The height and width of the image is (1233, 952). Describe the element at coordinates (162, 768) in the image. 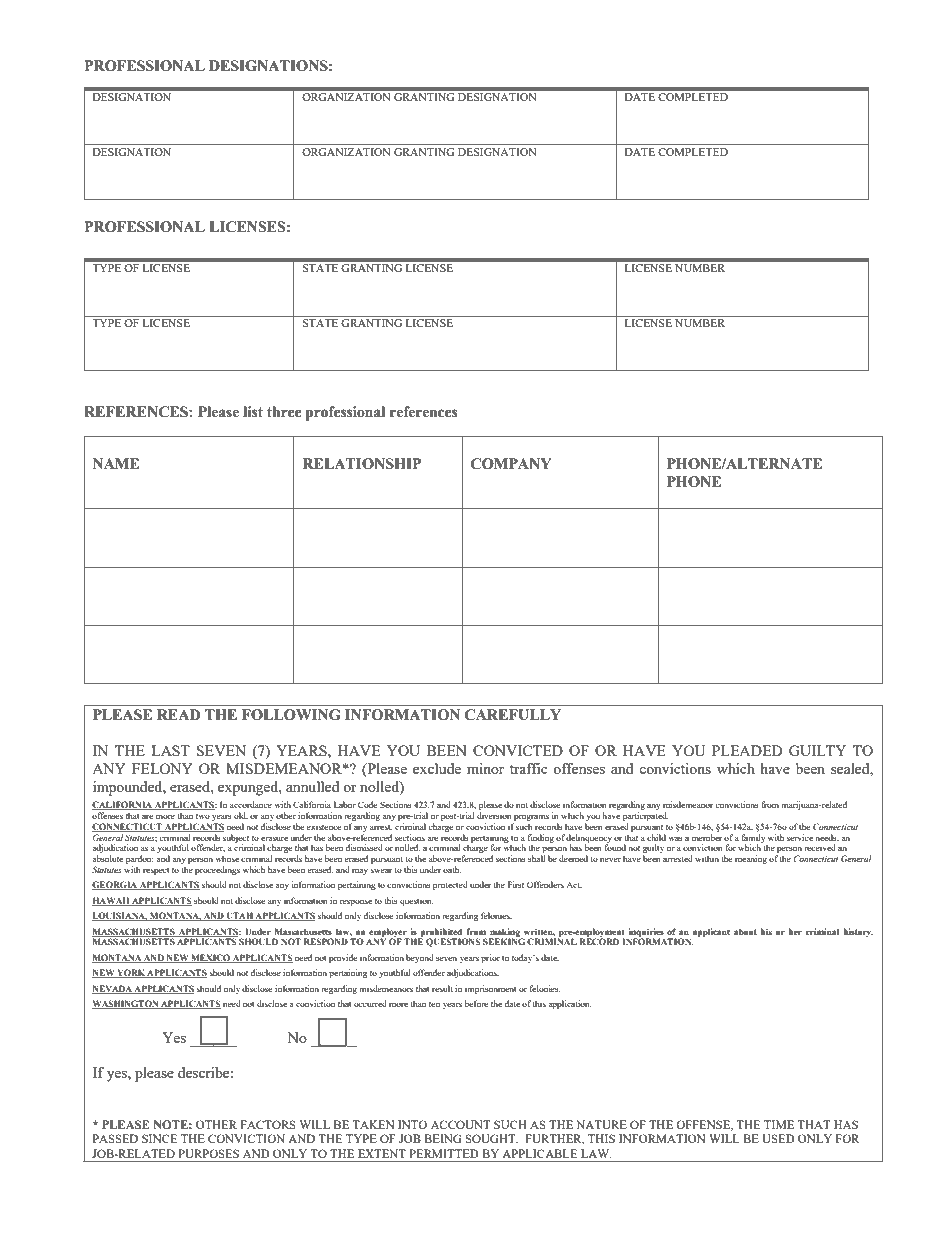

I see `FELONY` at that location.
